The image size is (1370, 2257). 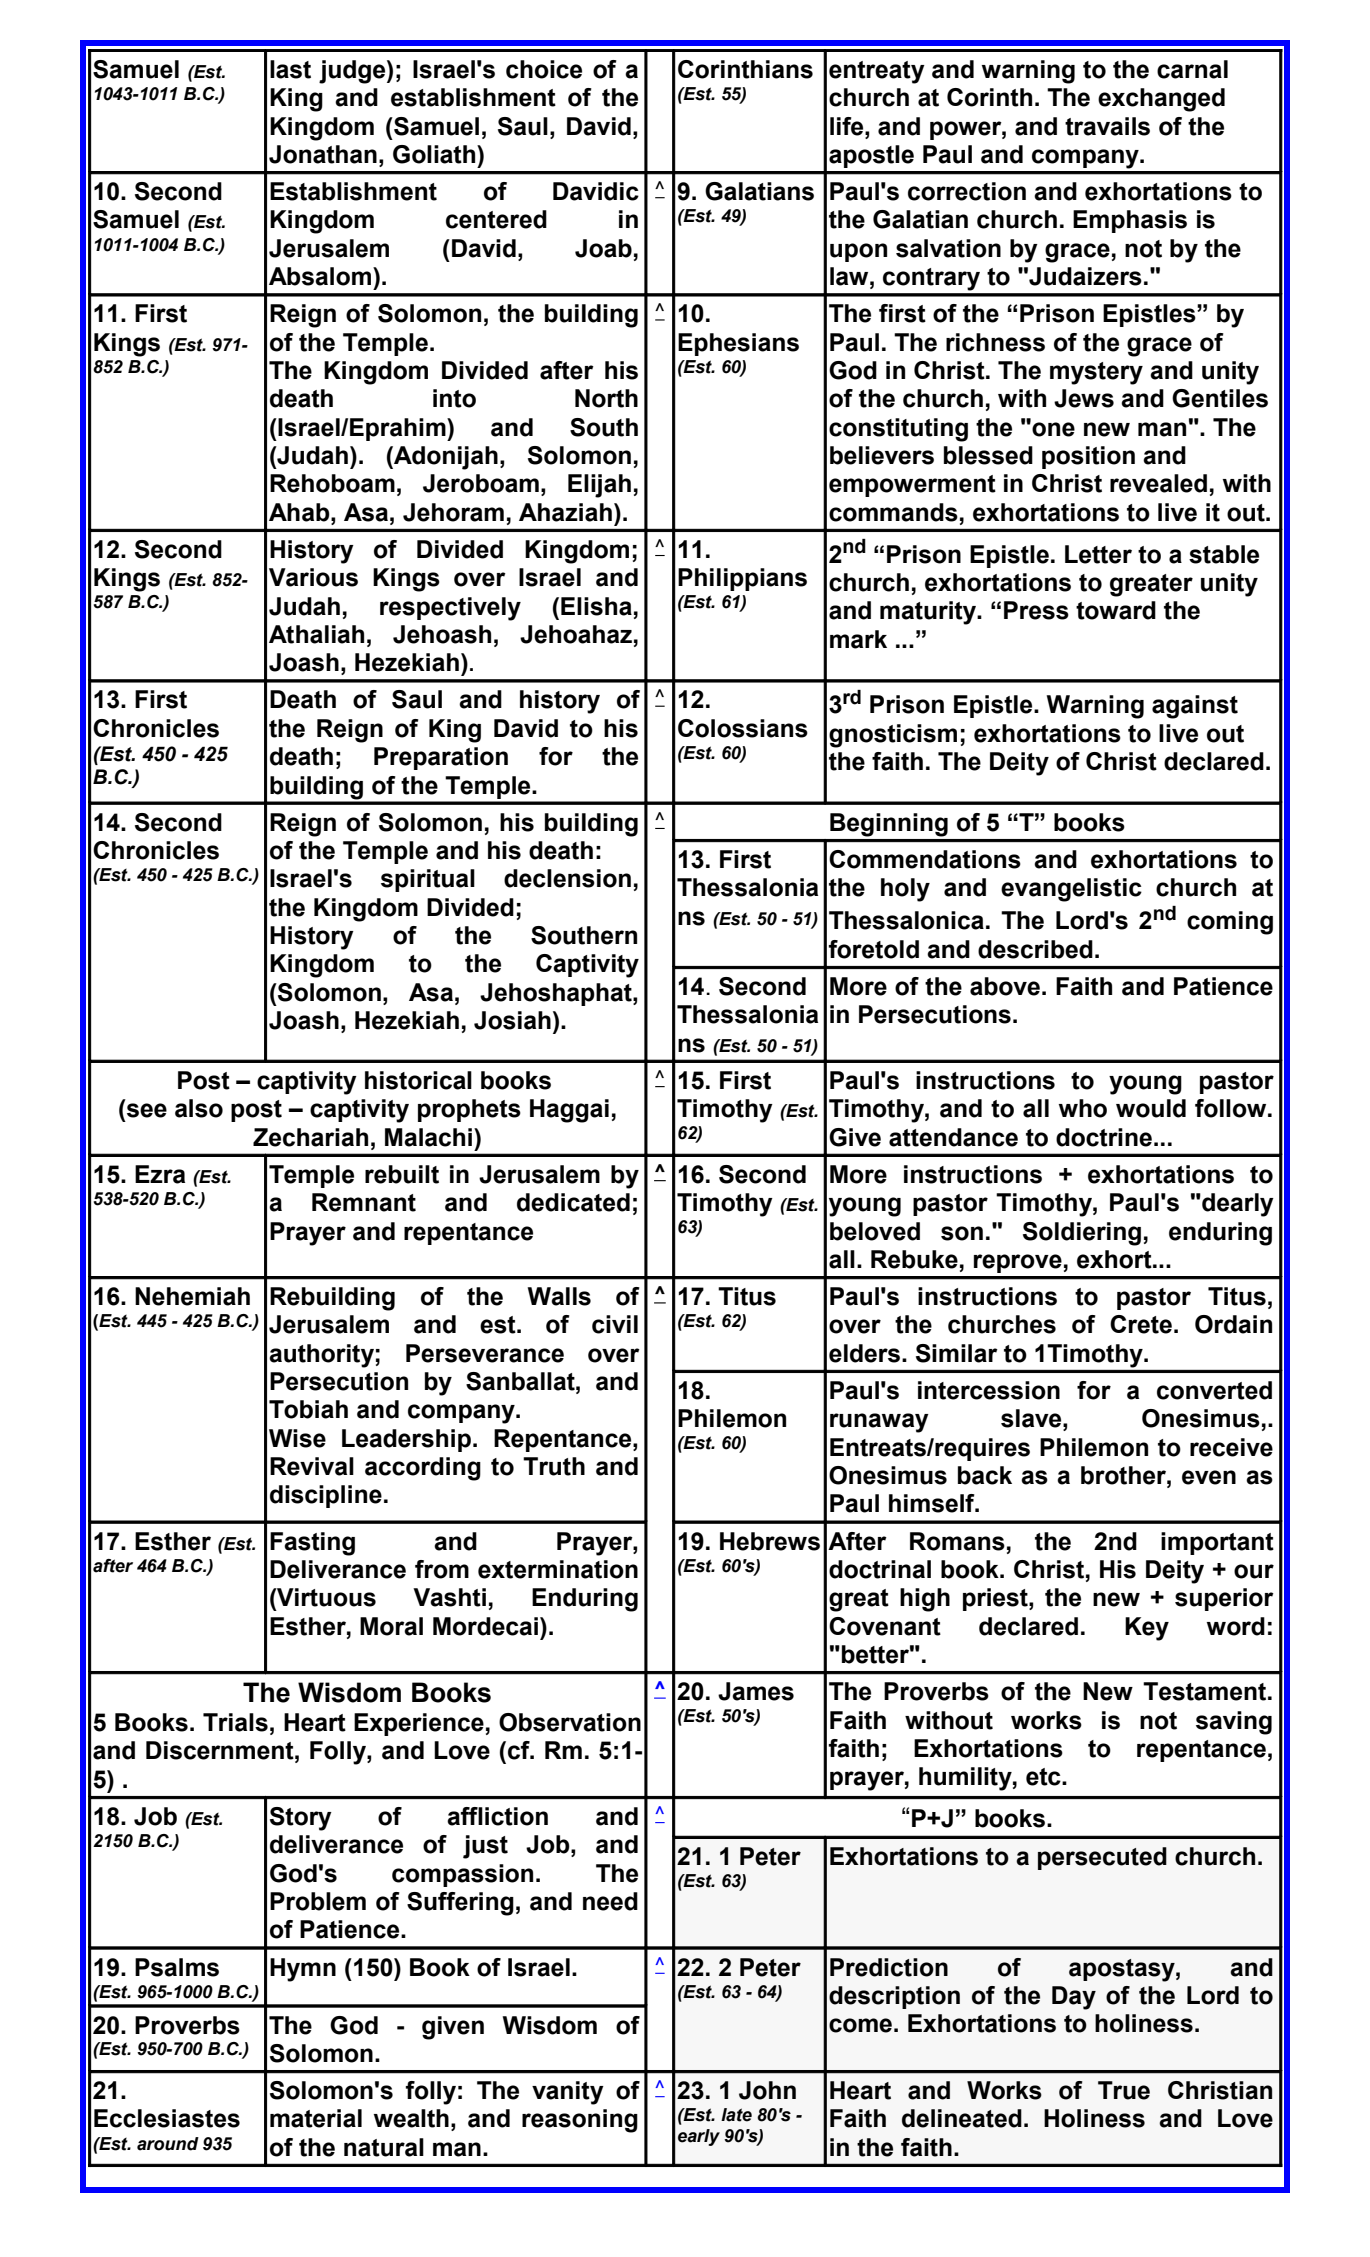 I want to click on toward, so click(x=1116, y=610).
